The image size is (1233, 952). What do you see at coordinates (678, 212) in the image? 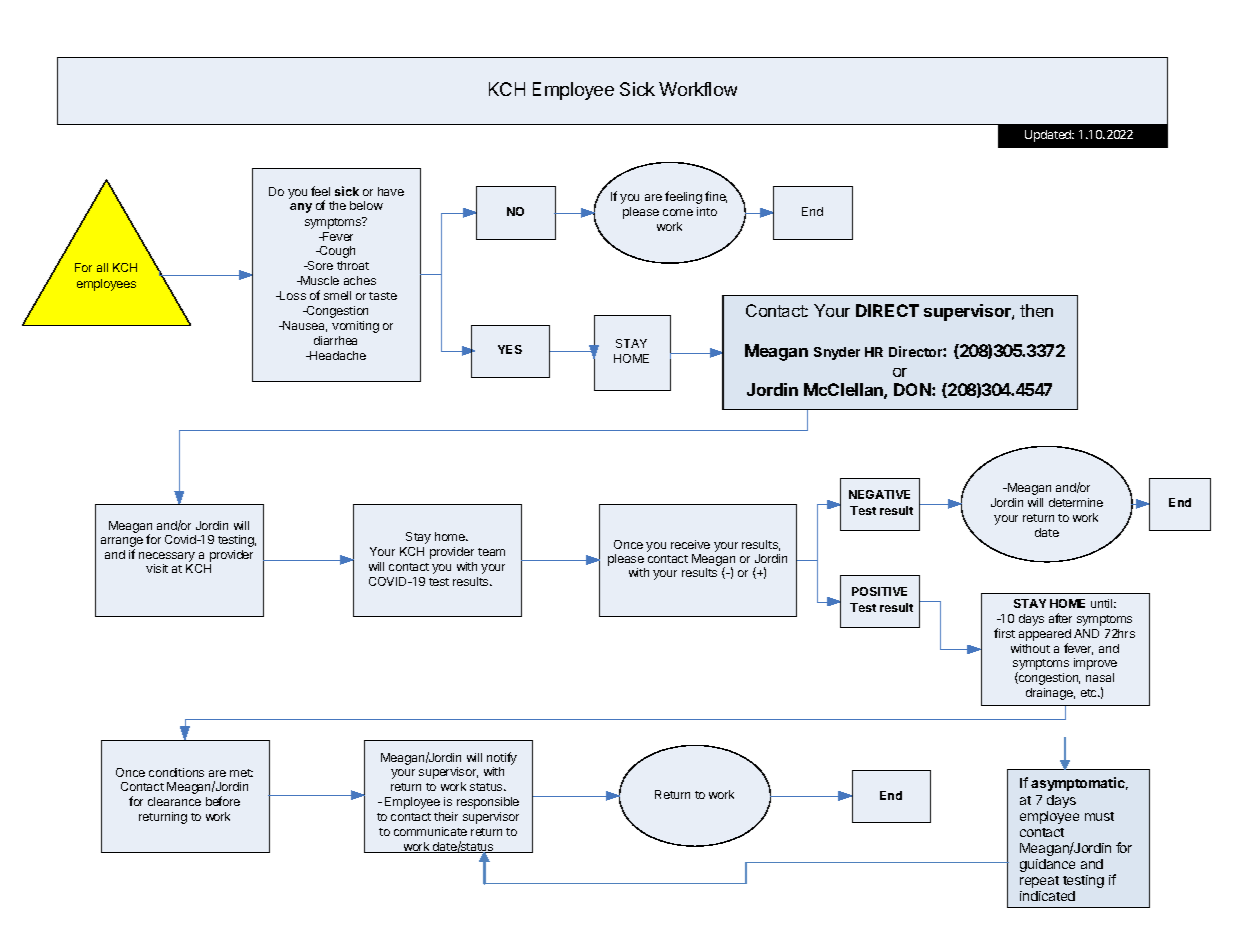
I see `come` at bounding box center [678, 212].
